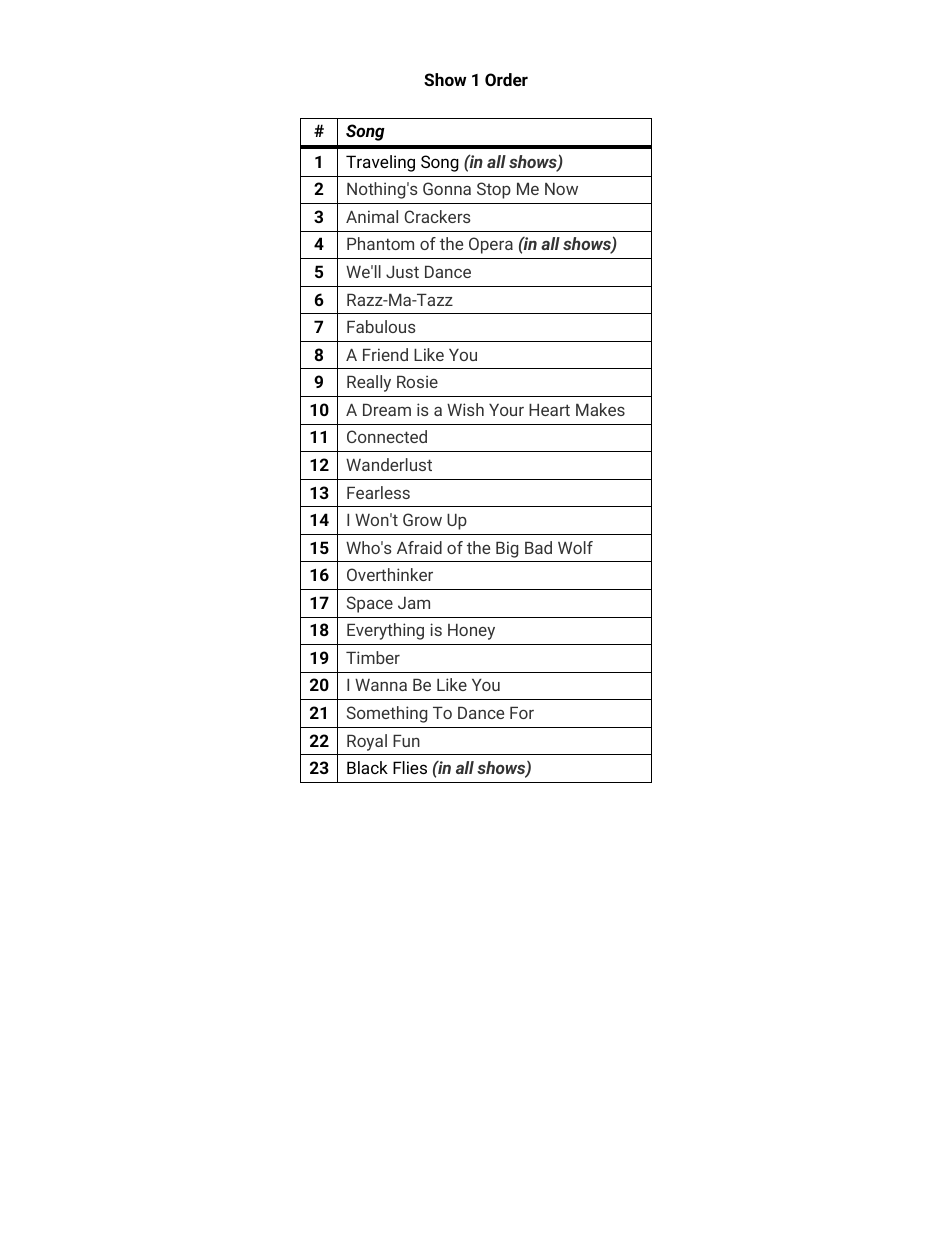 The image size is (952, 1233). What do you see at coordinates (381, 326) in the document?
I see `Fabulous` at bounding box center [381, 326].
